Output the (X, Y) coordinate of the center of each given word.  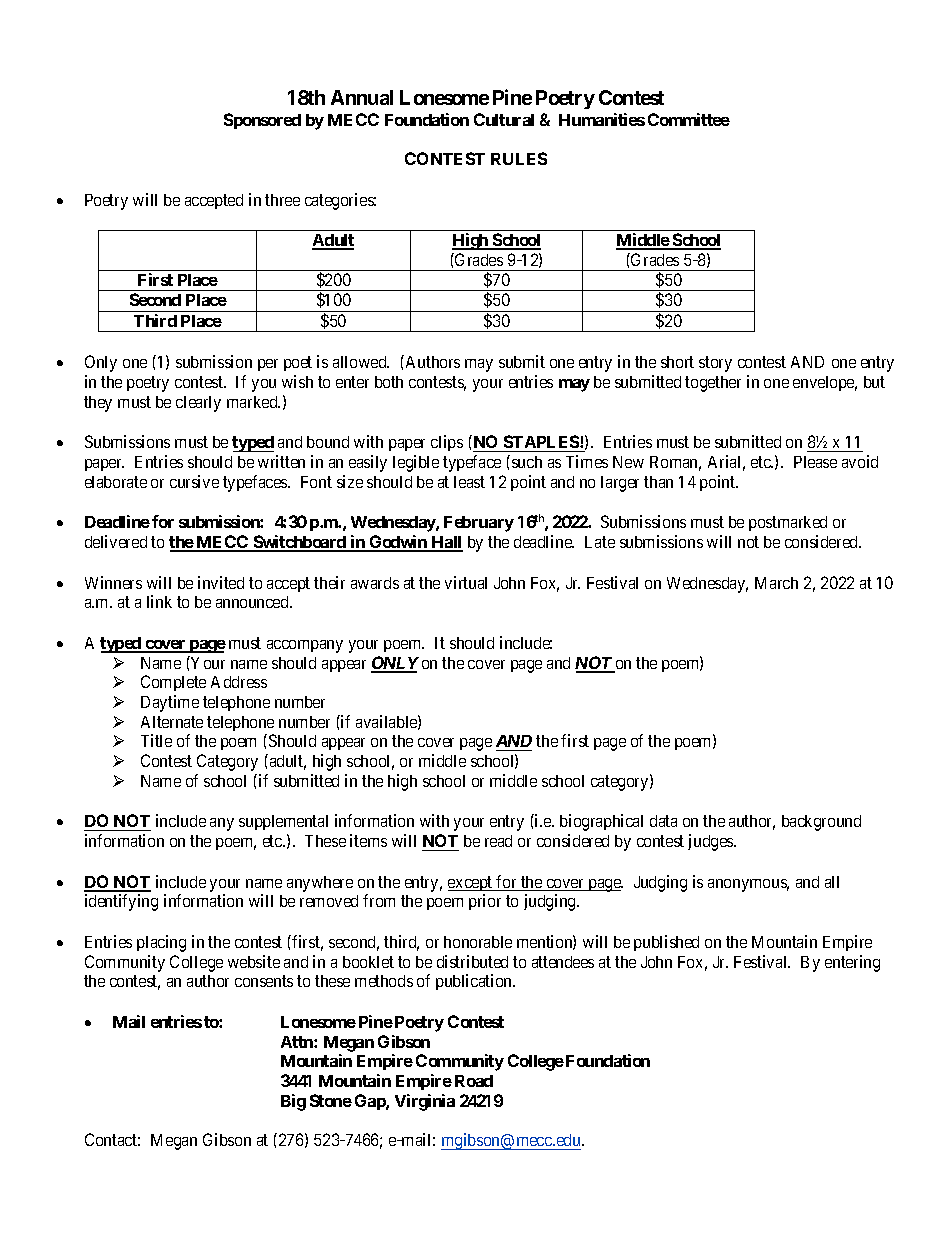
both (389, 382)
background (821, 823)
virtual (466, 582)
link (159, 601)
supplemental (283, 822)
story (715, 364)
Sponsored (262, 121)
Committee (689, 119)
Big (293, 1102)
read (498, 841)
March (776, 583)
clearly (198, 404)
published (666, 943)
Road (474, 1081)
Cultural (504, 119)
